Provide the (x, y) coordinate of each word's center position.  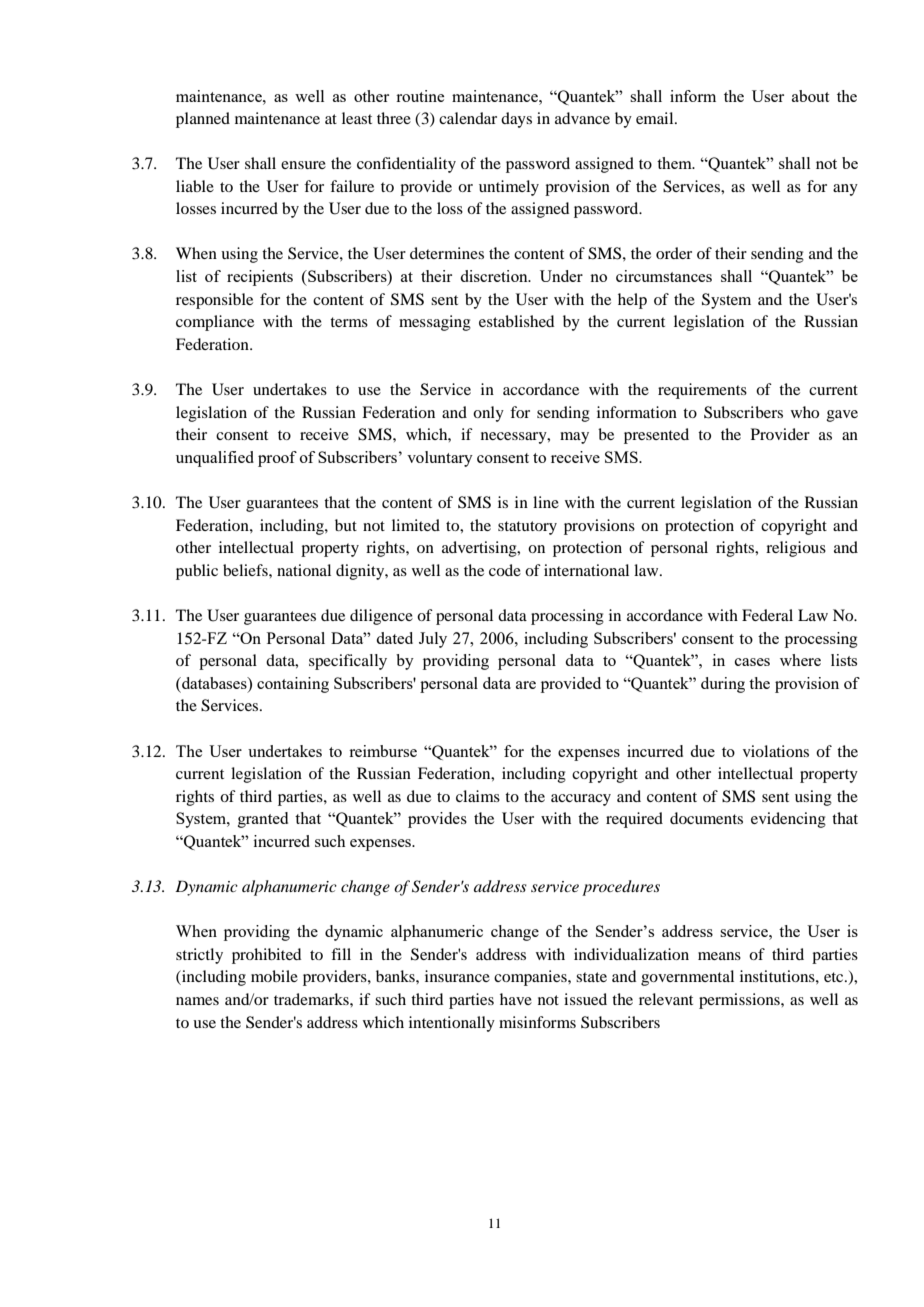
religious (796, 549)
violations (776, 751)
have (516, 999)
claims (478, 796)
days (516, 120)
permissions (740, 1001)
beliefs (246, 570)
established (516, 321)
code (505, 570)
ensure (303, 165)
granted (263, 820)
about (810, 96)
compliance (215, 323)
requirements (702, 391)
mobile (274, 976)
